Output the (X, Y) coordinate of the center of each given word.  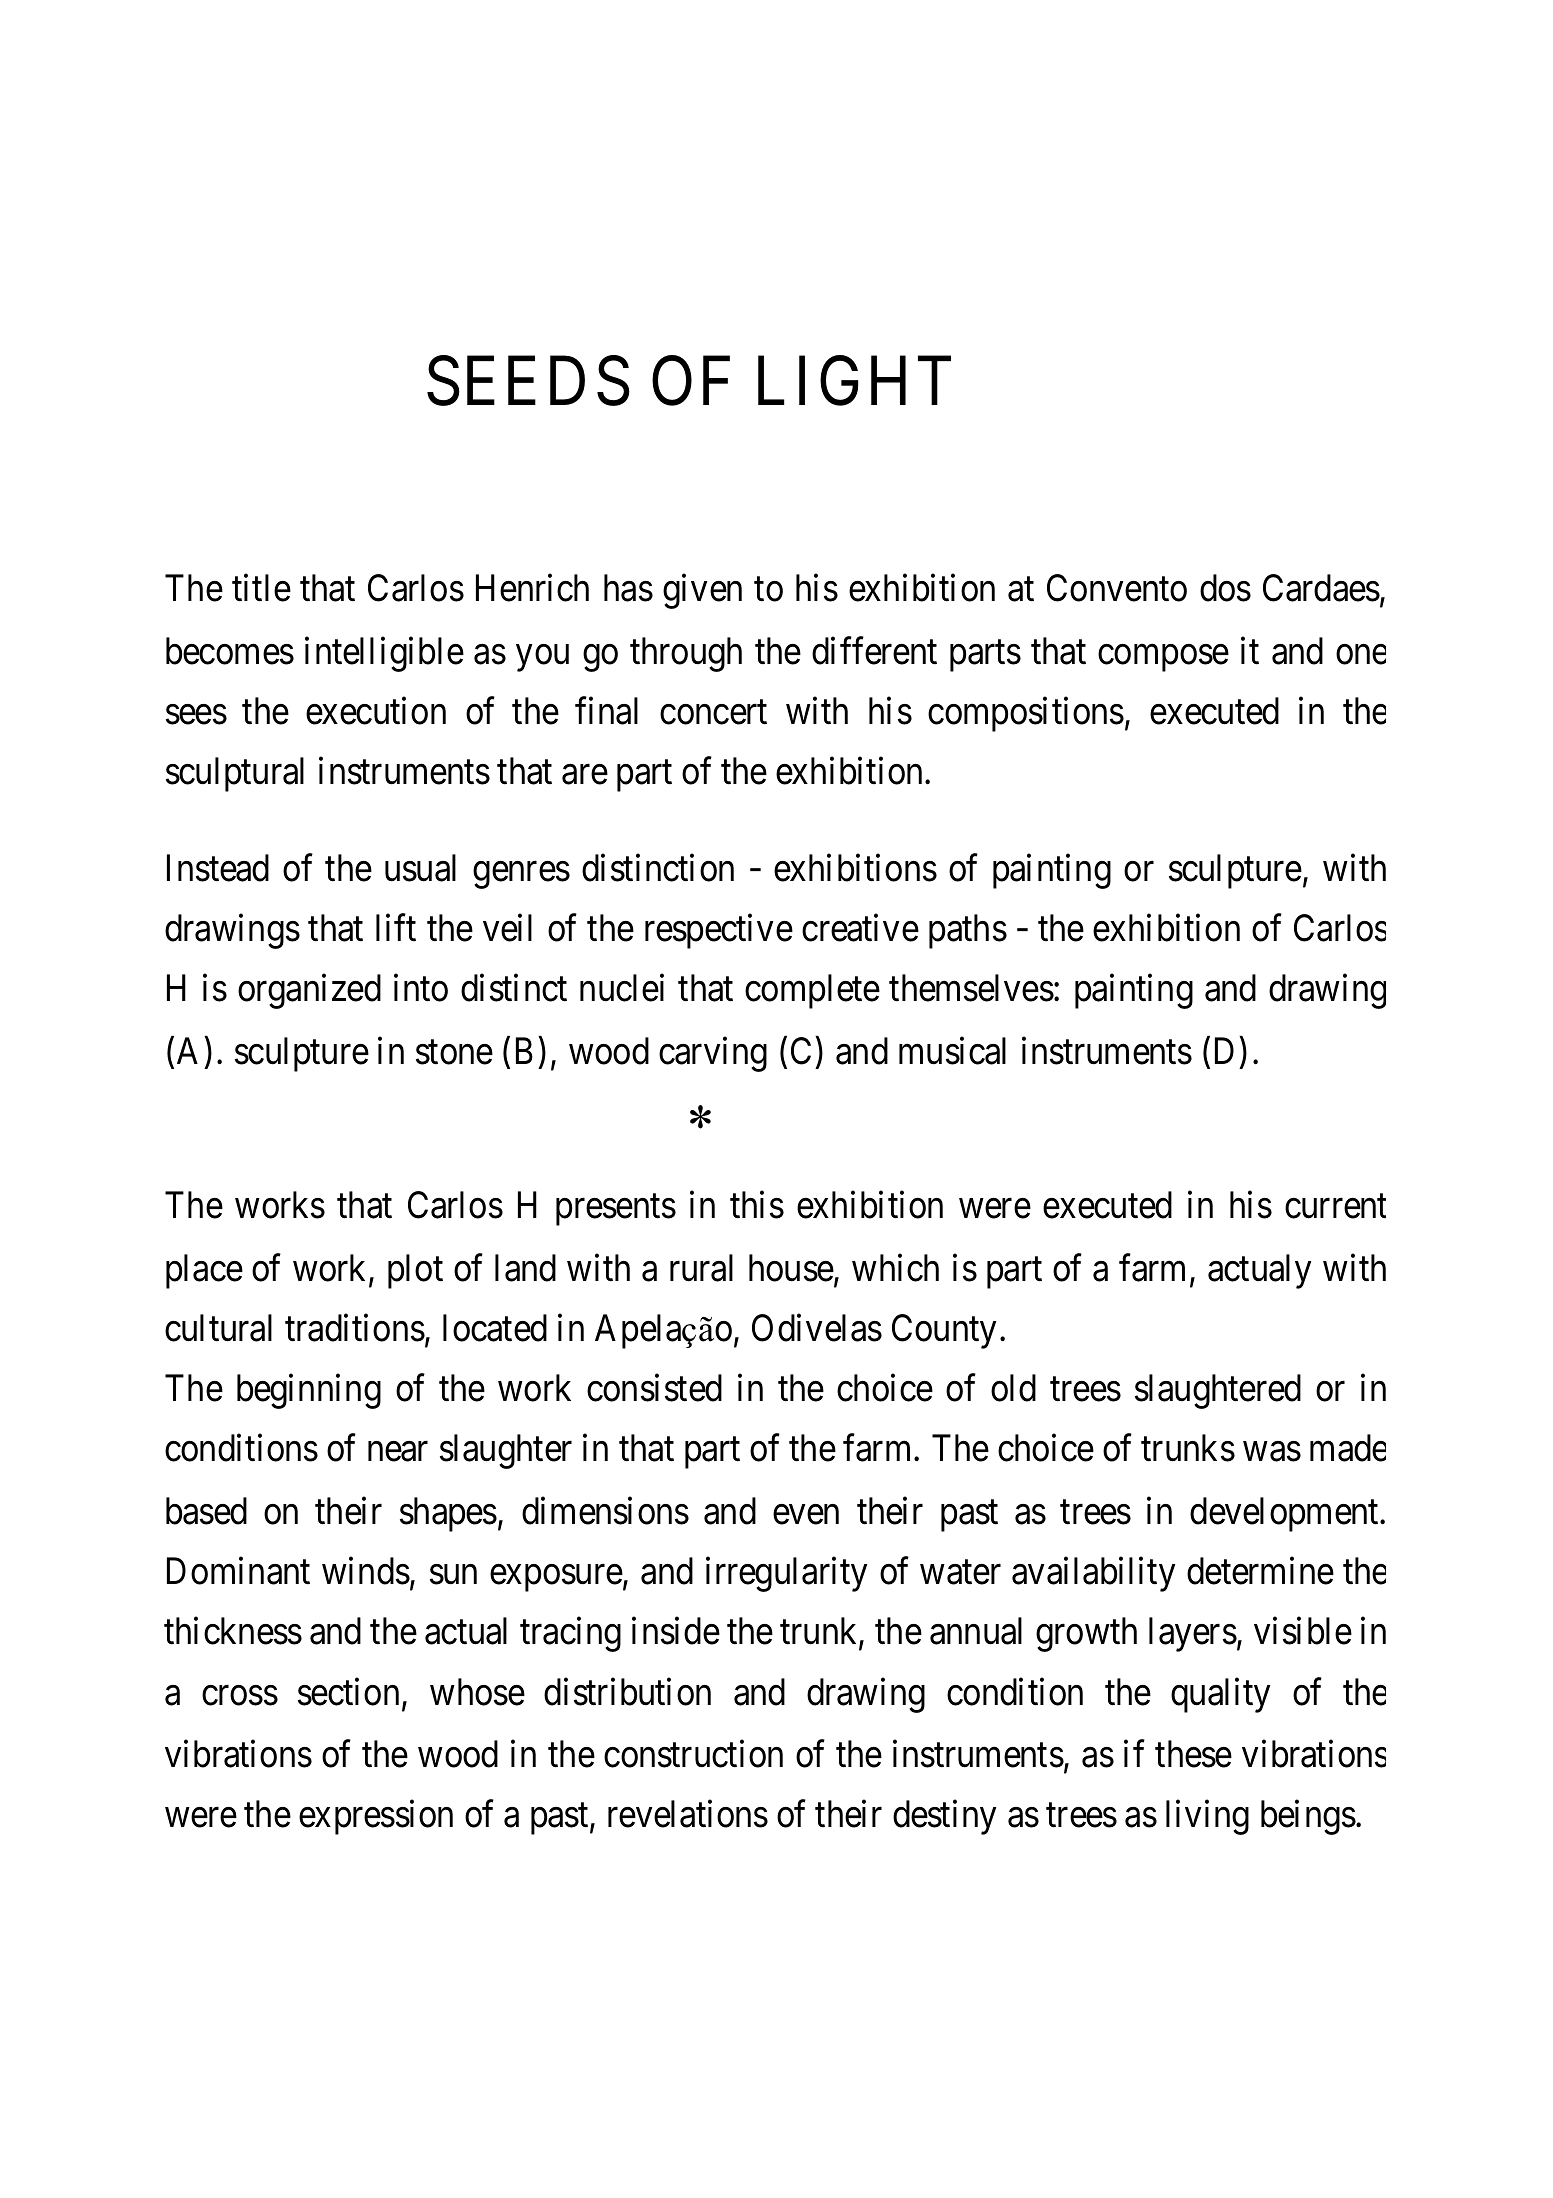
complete (812, 991)
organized (309, 991)
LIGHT (854, 381)
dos (1225, 588)
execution (376, 711)
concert (713, 713)
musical (952, 1051)
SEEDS (528, 381)
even (806, 1515)
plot (415, 1271)
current (1335, 1207)
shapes (448, 1514)
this (757, 1205)
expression (376, 1818)
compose (1163, 658)
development (1285, 1514)
